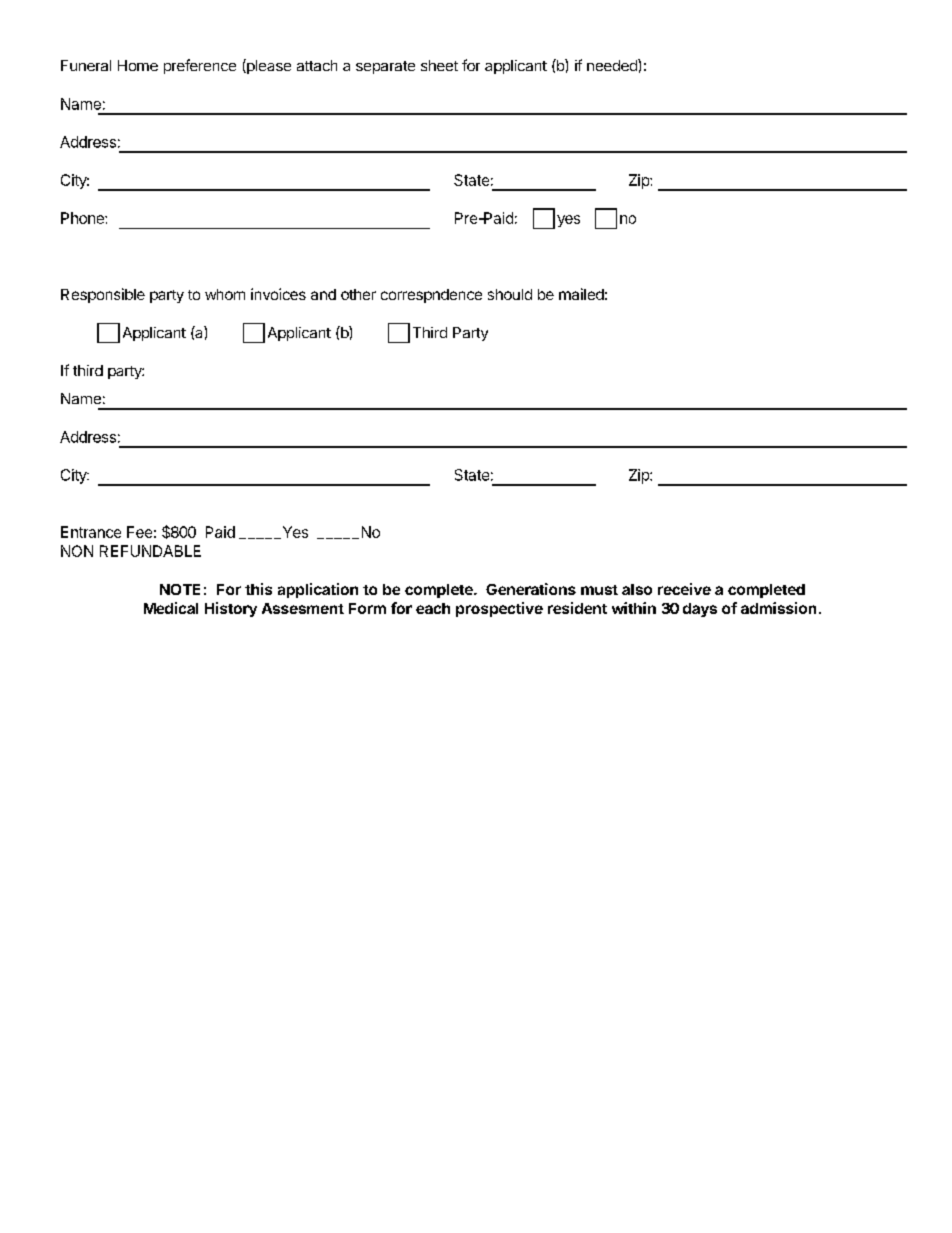  Describe the element at coordinates (138, 65) in the screenshot. I see `Home` at that location.
